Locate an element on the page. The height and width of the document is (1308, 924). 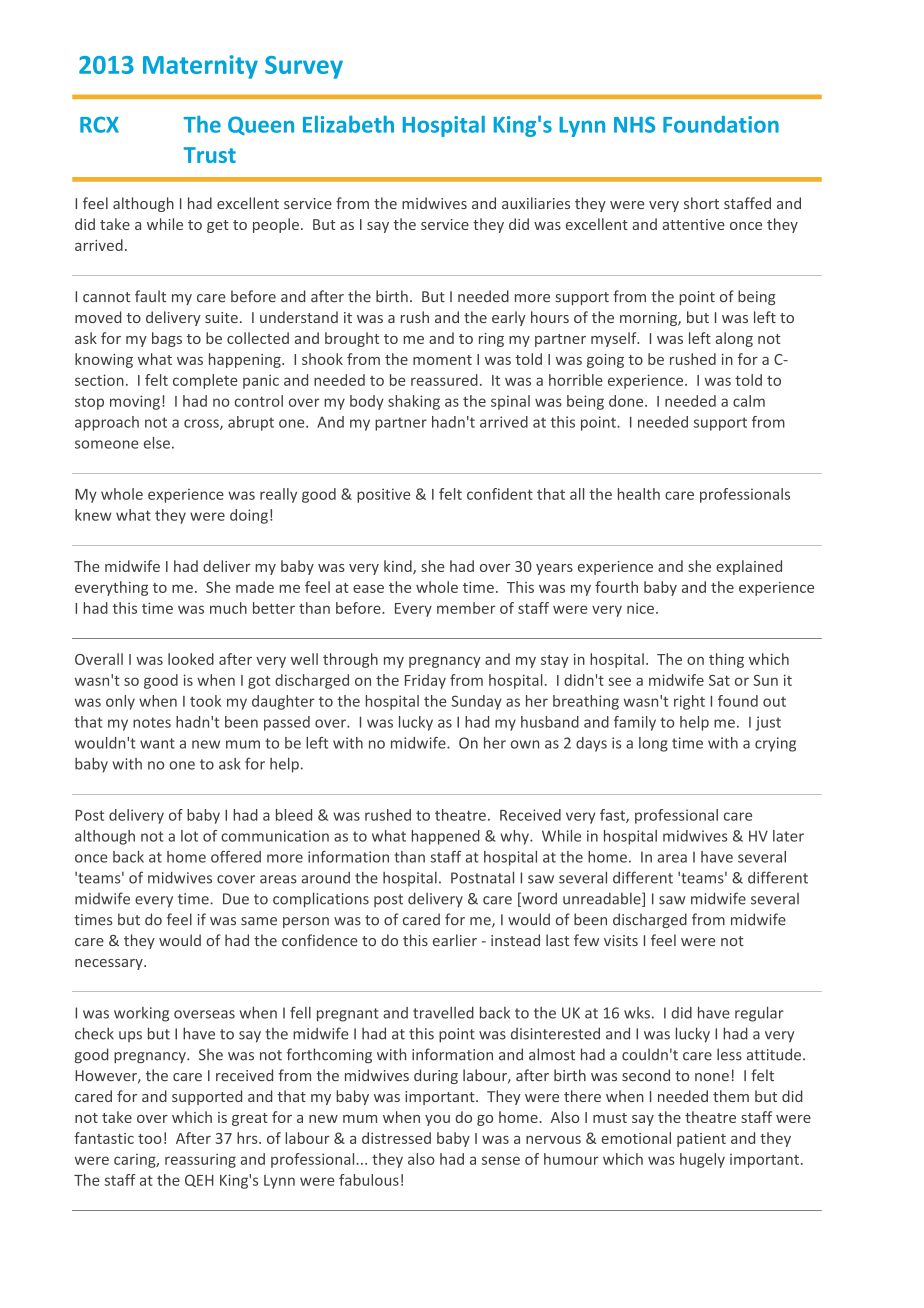
Elizabeth is located at coordinates (348, 124).
